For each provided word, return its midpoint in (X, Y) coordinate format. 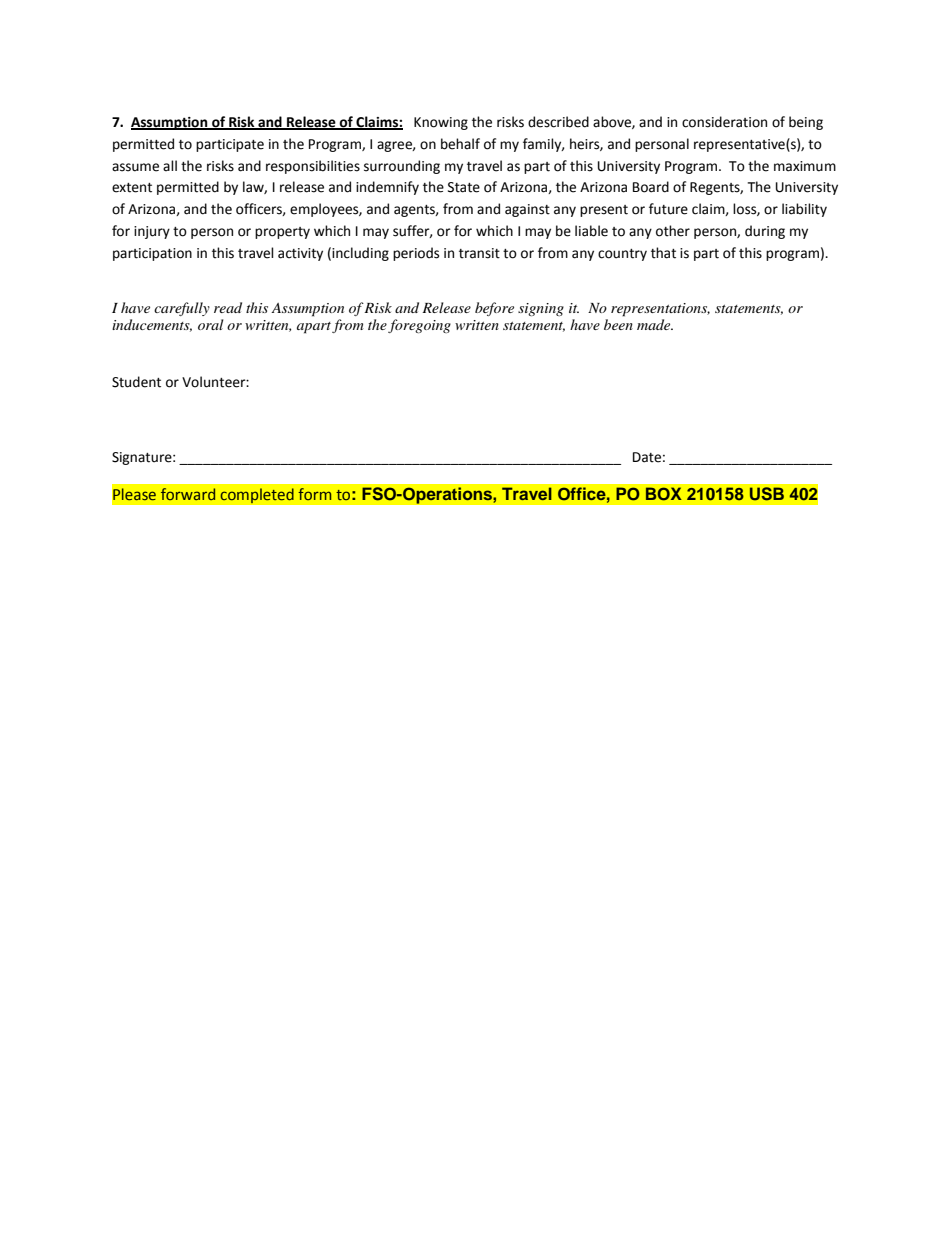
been (618, 324)
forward (188, 494)
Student (136, 382)
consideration (724, 122)
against (527, 210)
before (494, 309)
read (228, 307)
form (314, 494)
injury (152, 232)
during (765, 232)
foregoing (419, 326)
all (170, 166)
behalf (460, 144)
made (655, 324)
